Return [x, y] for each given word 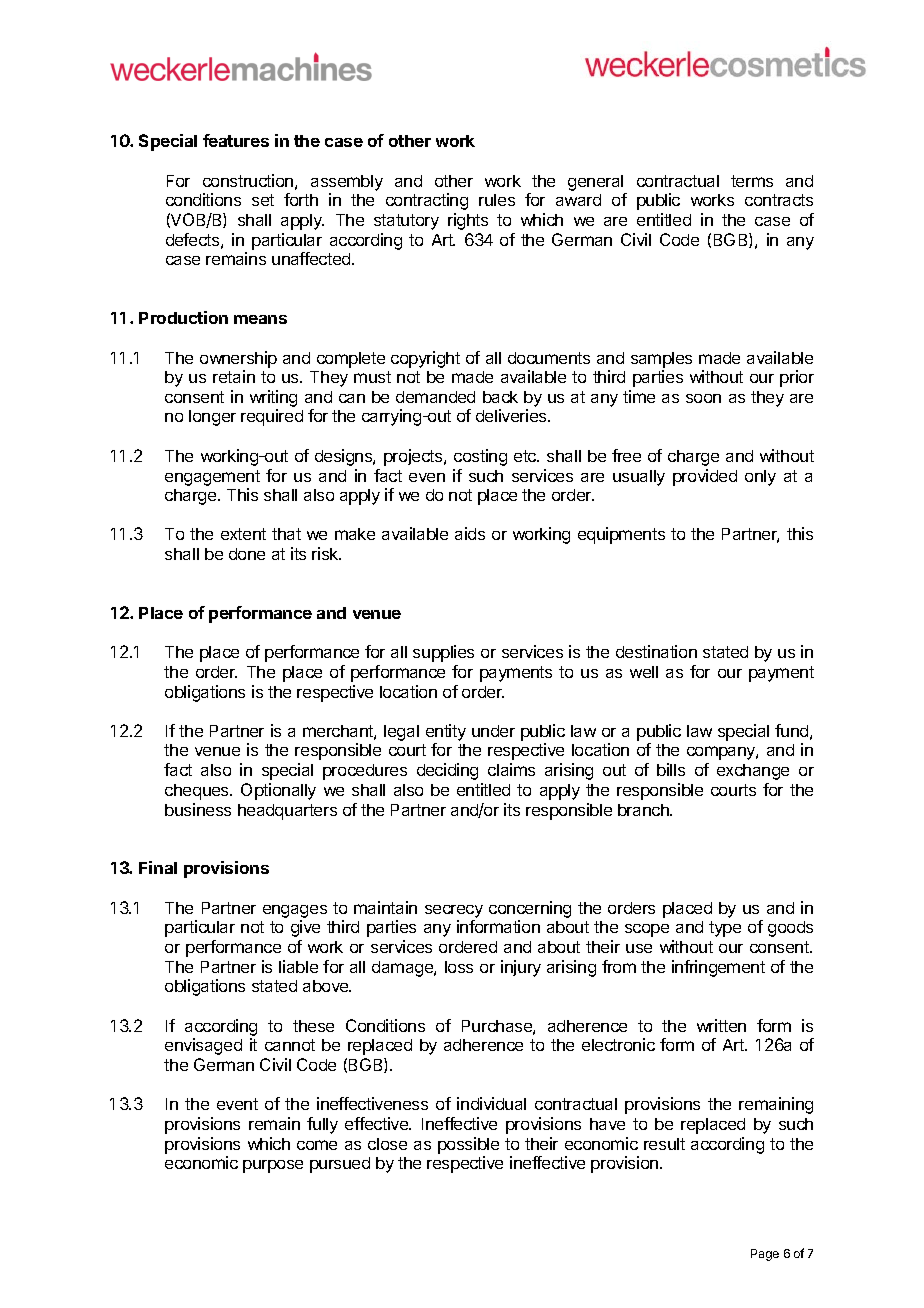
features [236, 140]
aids [470, 533]
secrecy [454, 911]
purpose [273, 1166]
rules [497, 200]
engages [295, 913]
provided [705, 477]
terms [752, 181]
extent [243, 534]
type [725, 929]
